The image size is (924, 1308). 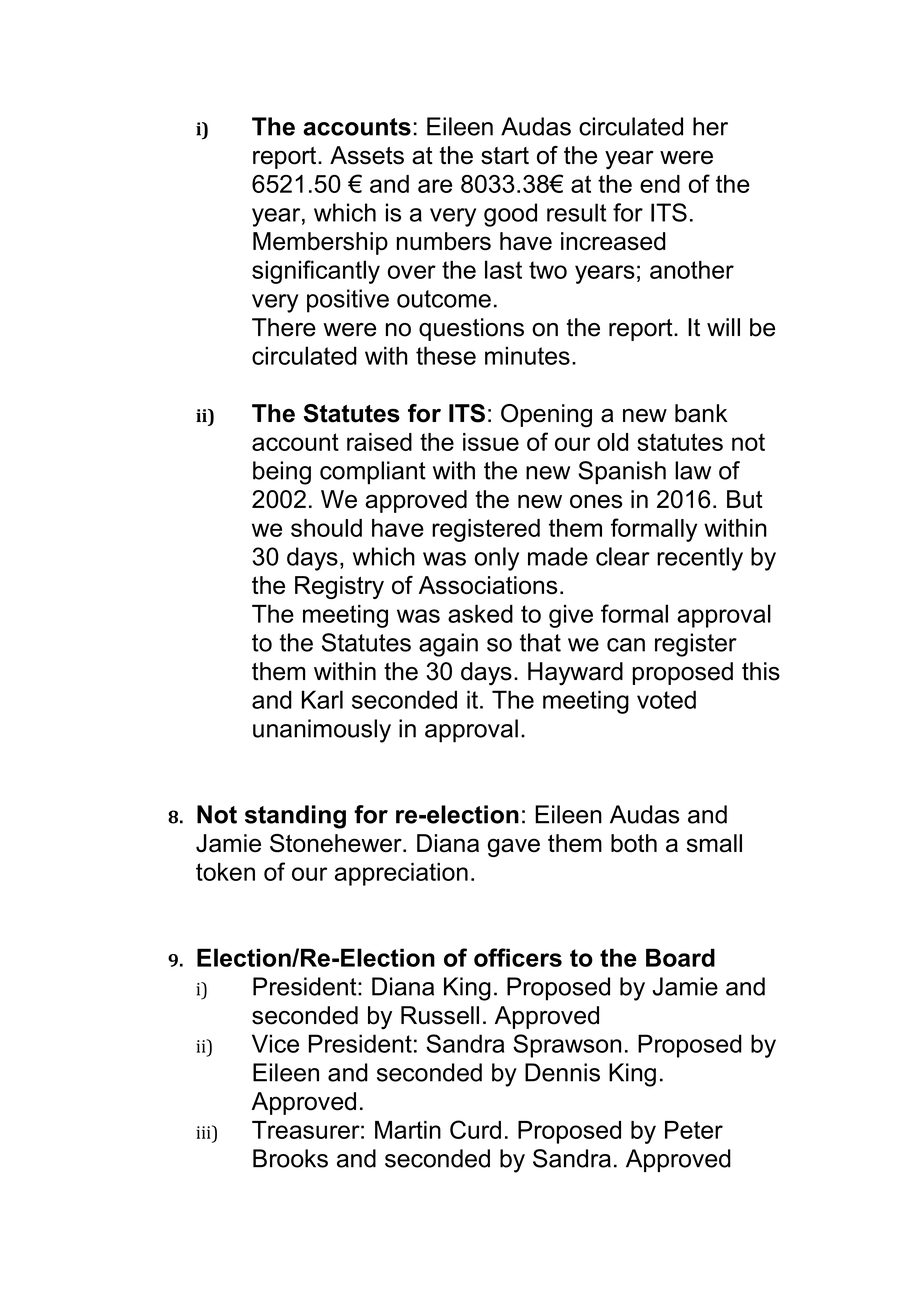 What do you see at coordinates (660, 184) in the document?
I see `end` at bounding box center [660, 184].
